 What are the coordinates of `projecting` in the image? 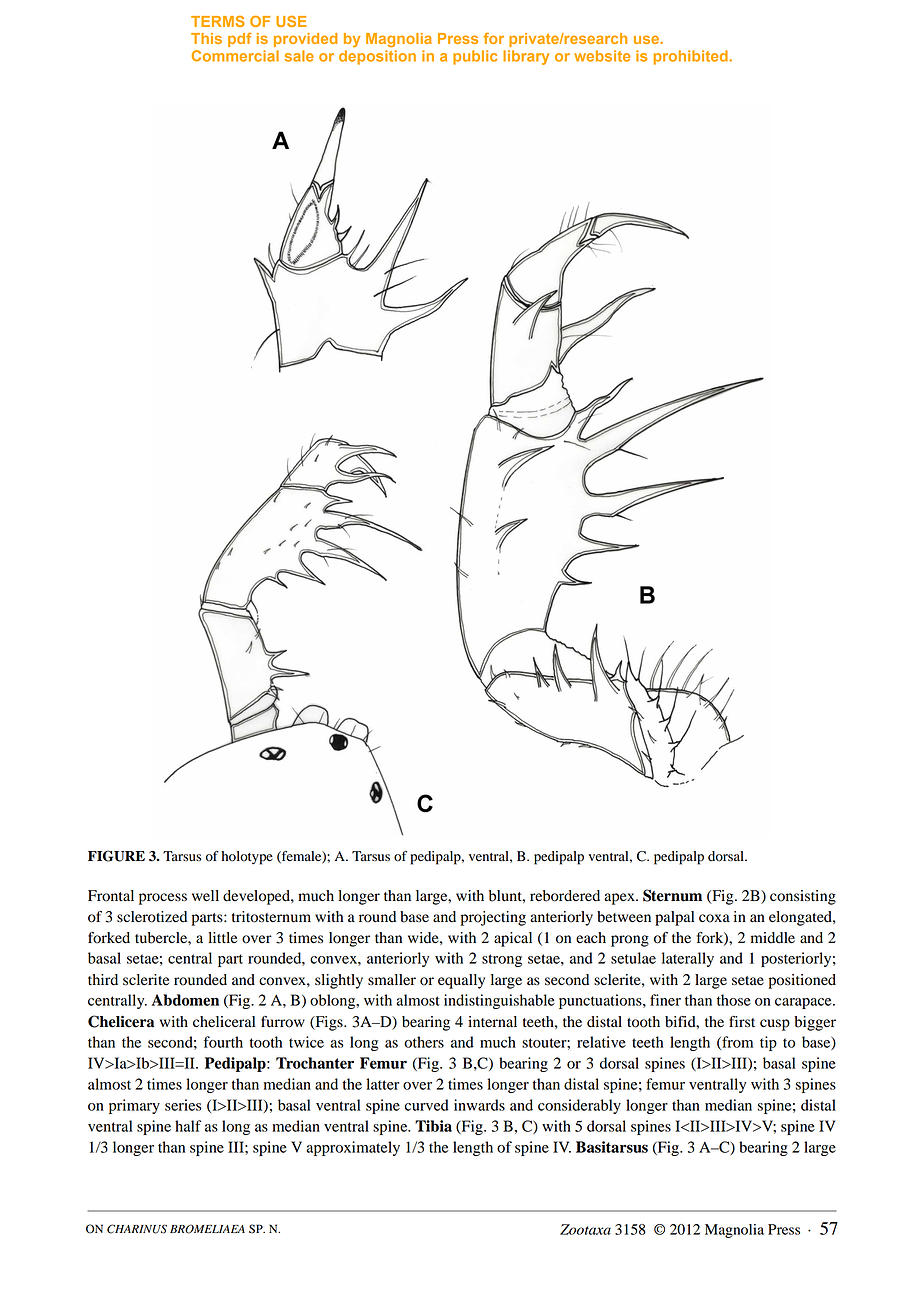 It's located at (493, 918).
